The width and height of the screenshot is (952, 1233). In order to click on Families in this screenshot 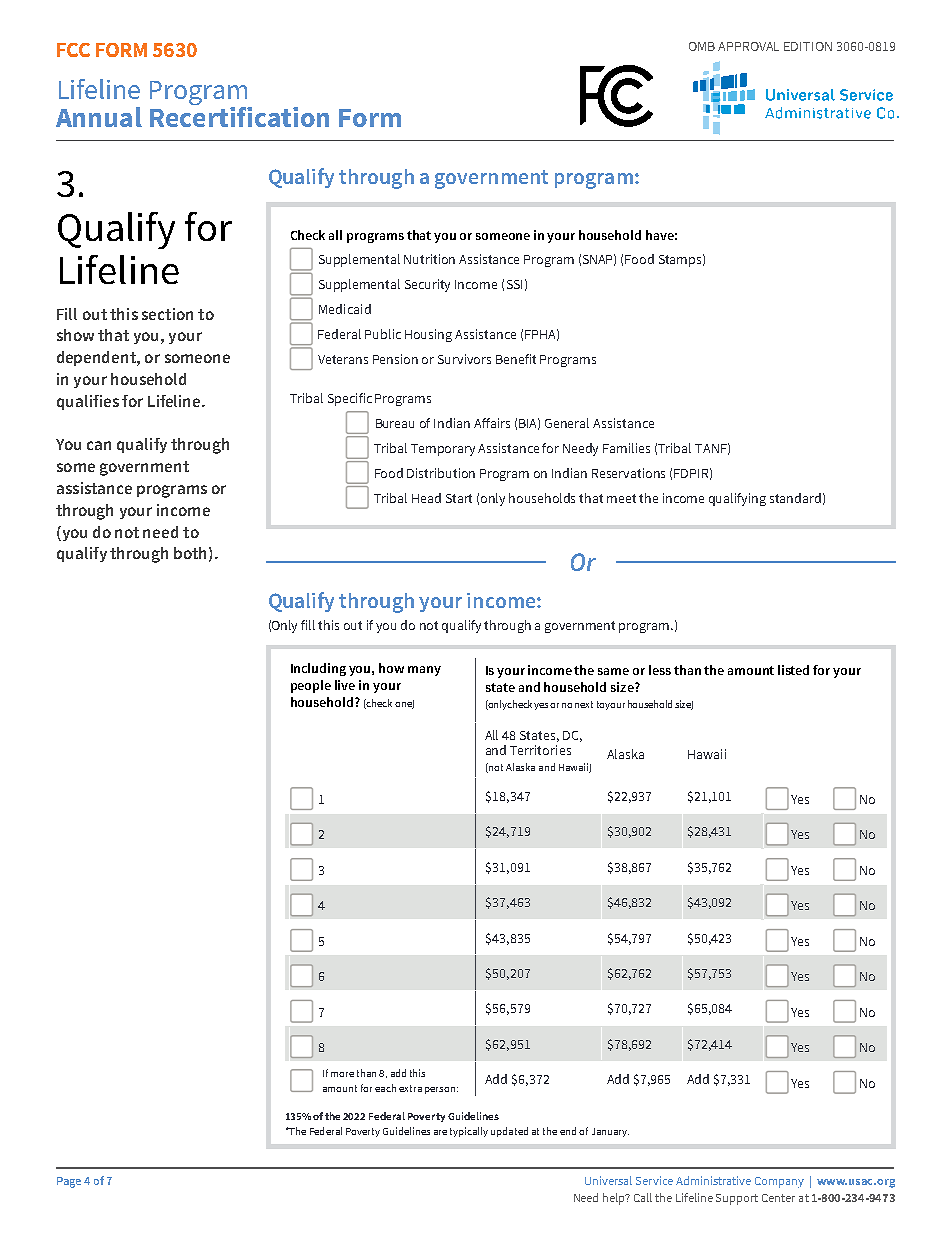, I will do `click(626, 448)`.
